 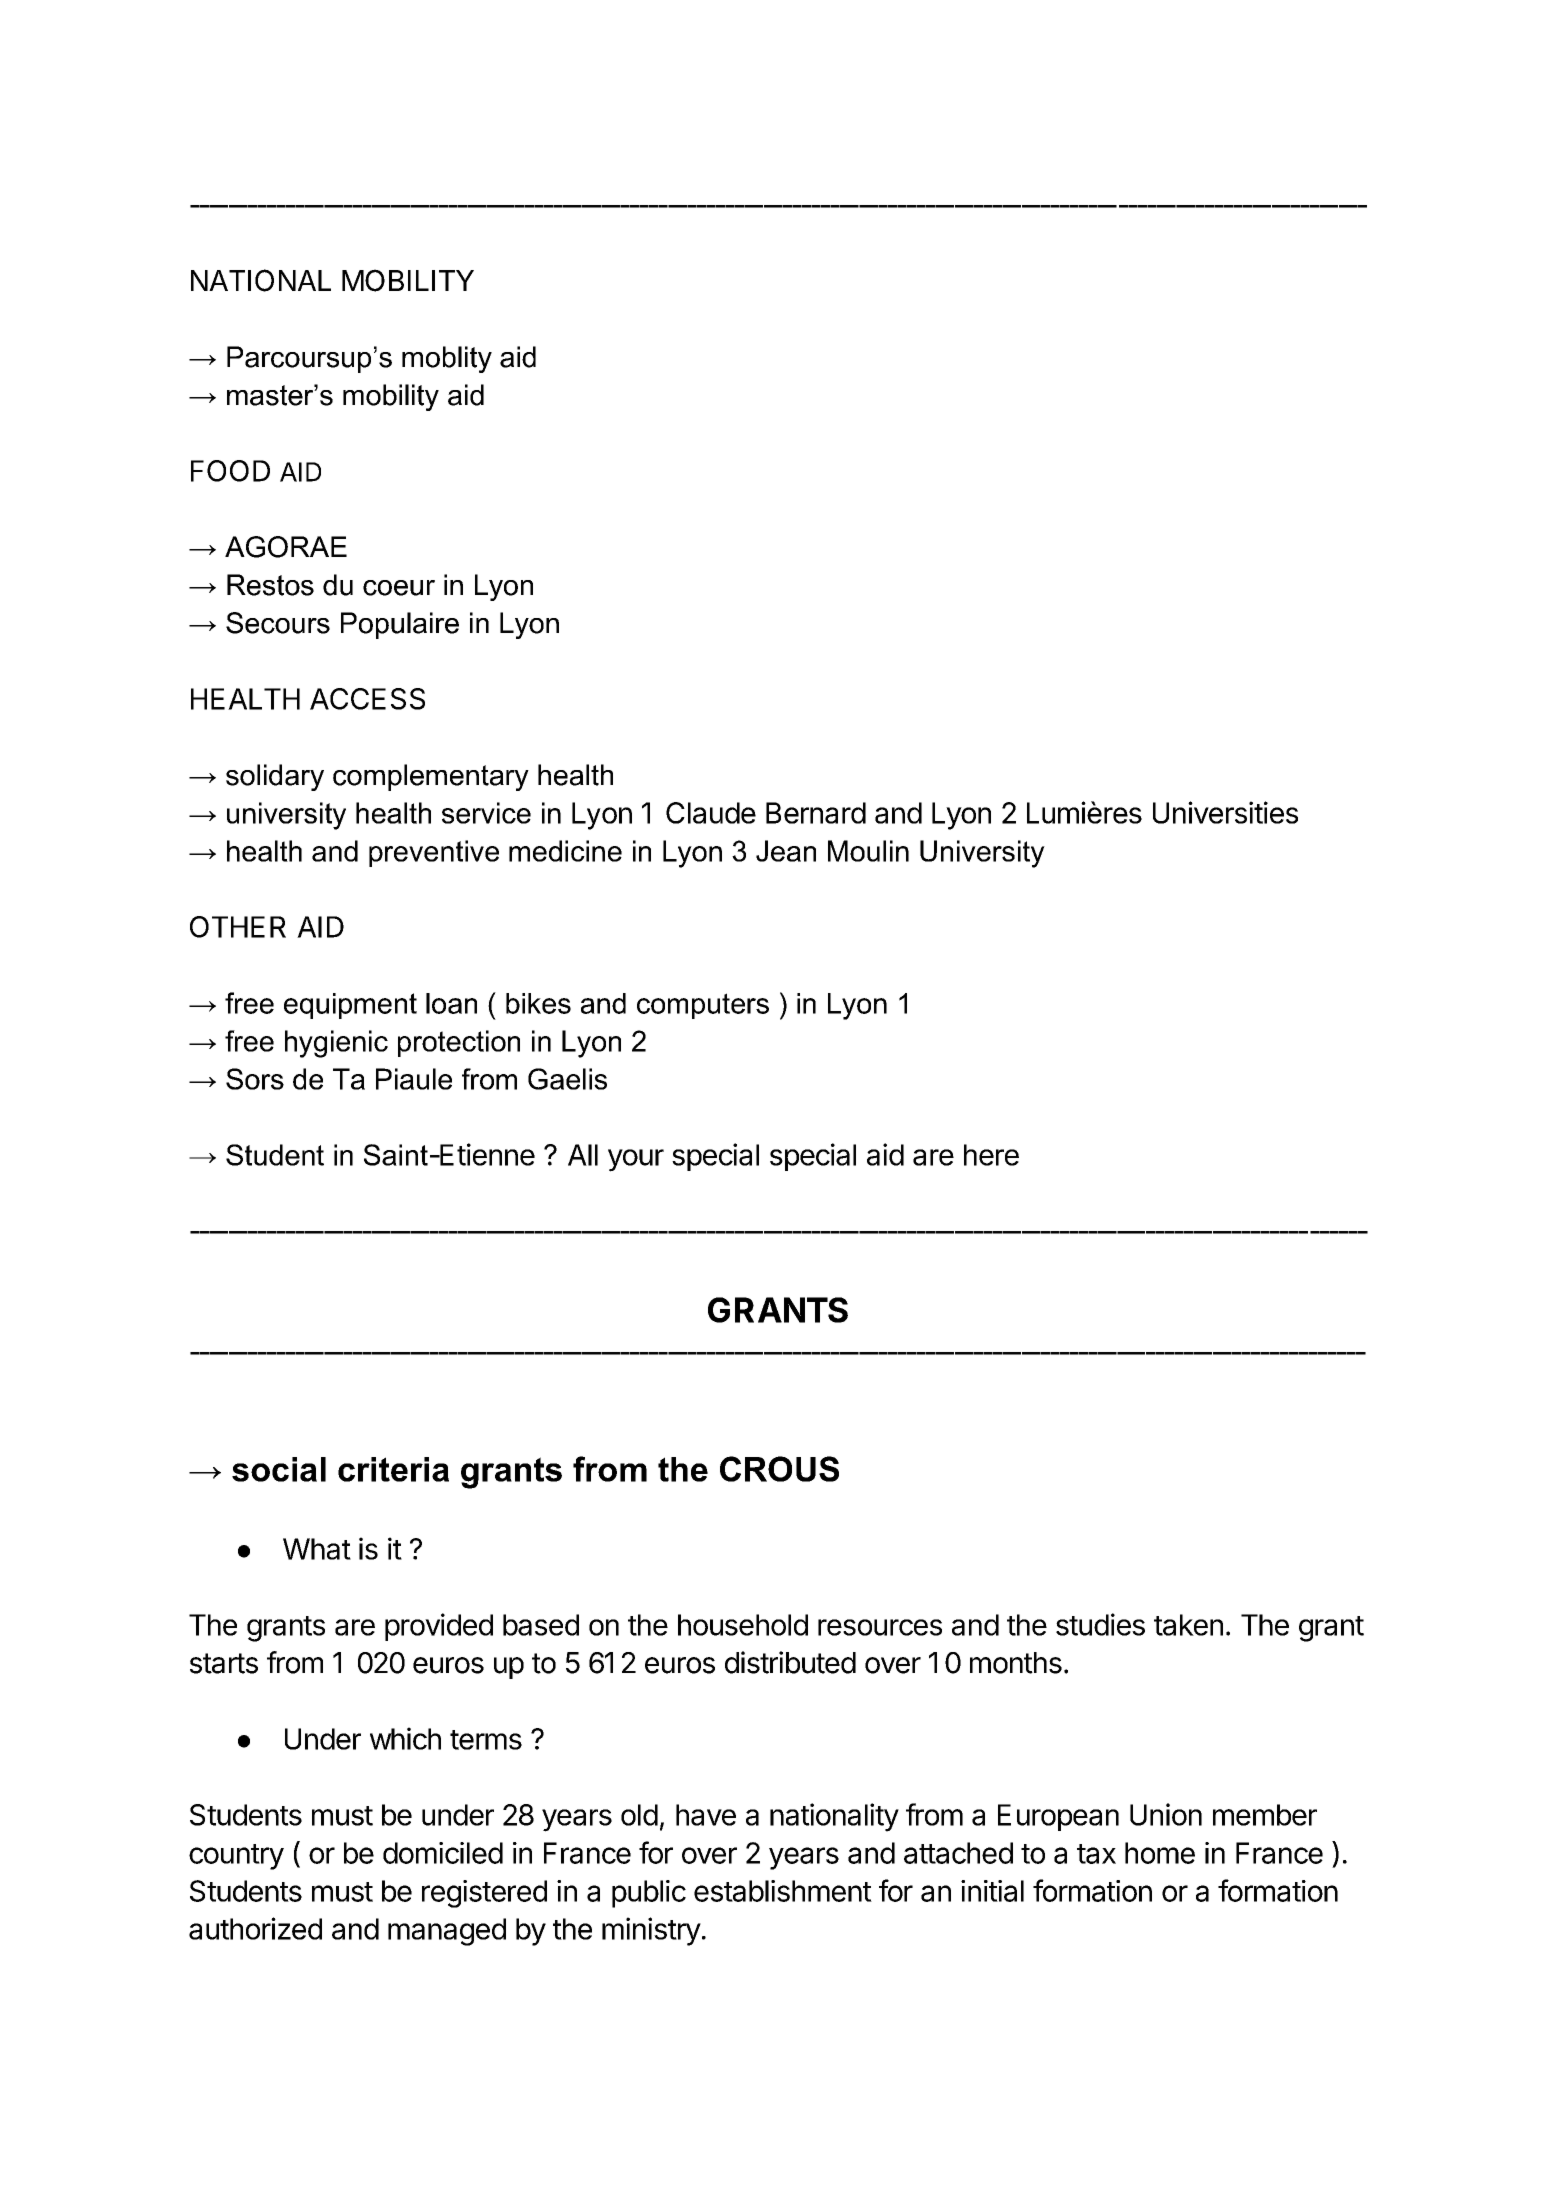 What do you see at coordinates (443, 1853) in the screenshot?
I see `domiciled` at bounding box center [443, 1853].
